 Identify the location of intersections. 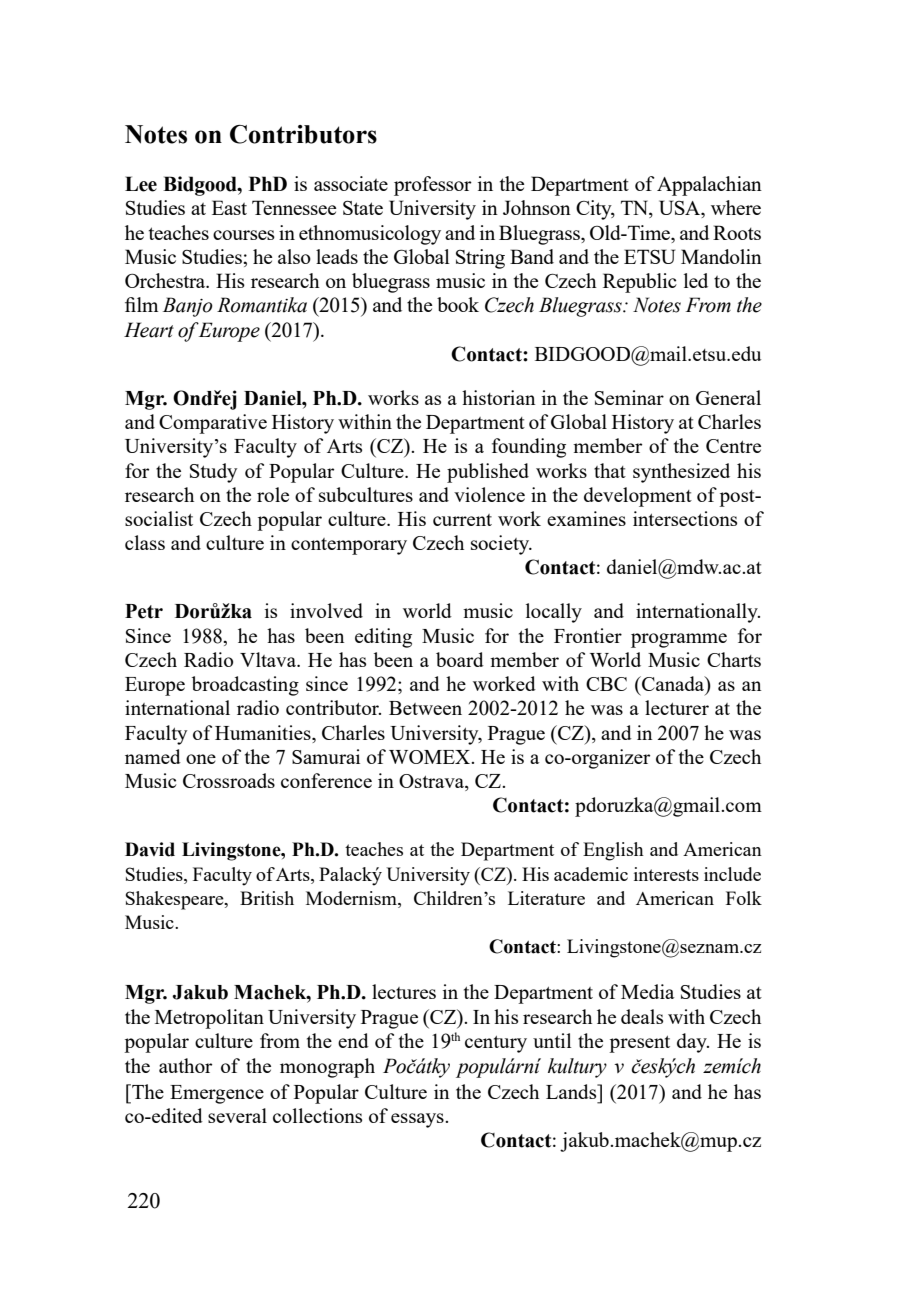
(685, 518).
